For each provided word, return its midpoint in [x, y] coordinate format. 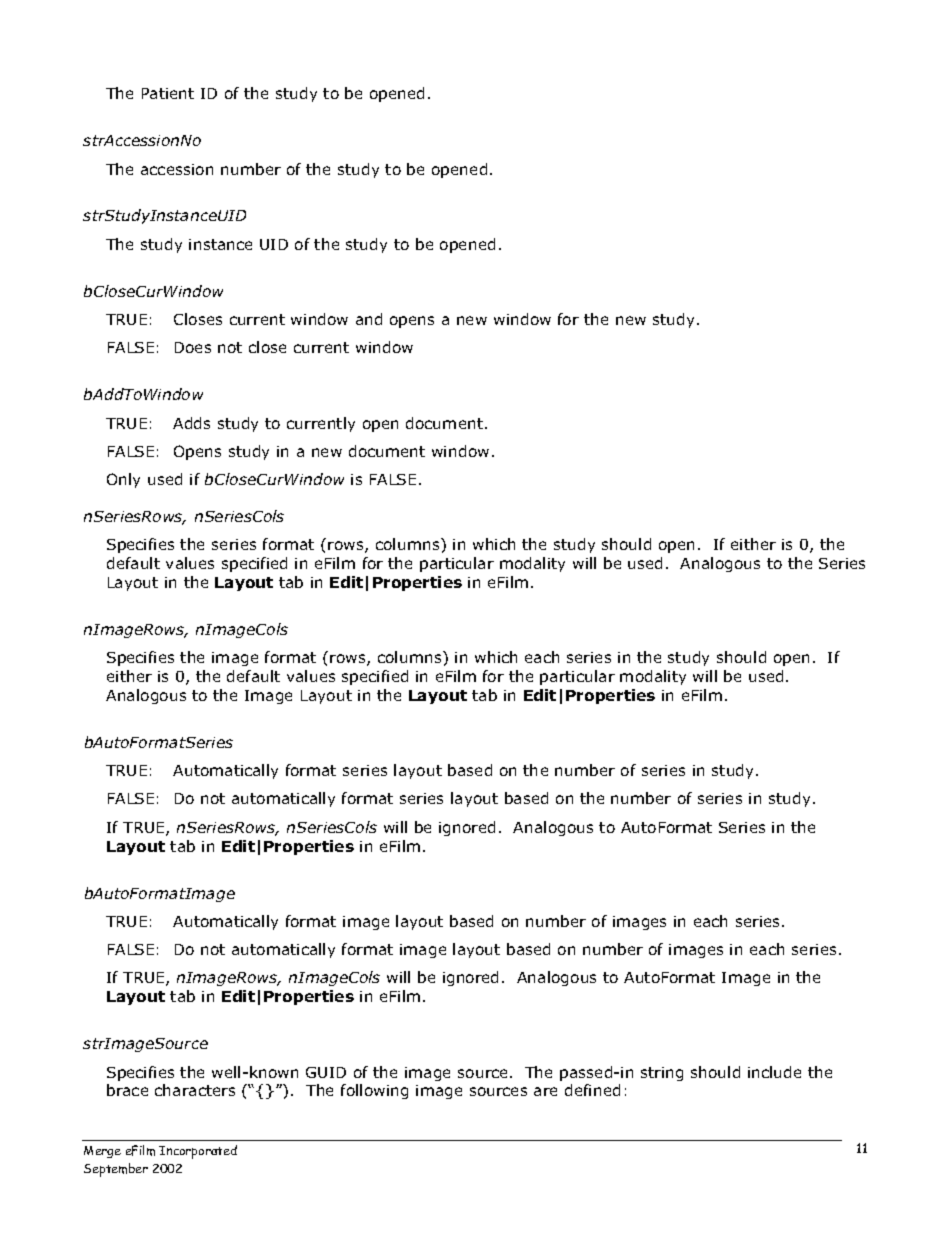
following [374, 1091]
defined [592, 1090]
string [662, 1074]
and [369, 319]
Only [123, 480]
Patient [168, 93]
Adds [191, 423]
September [116, 1170]
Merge [102, 1152]
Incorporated [198, 1152]
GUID [326, 1072]
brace [127, 1090]
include [774, 1072]
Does [193, 347]
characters [195, 1090]
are [545, 1091]
